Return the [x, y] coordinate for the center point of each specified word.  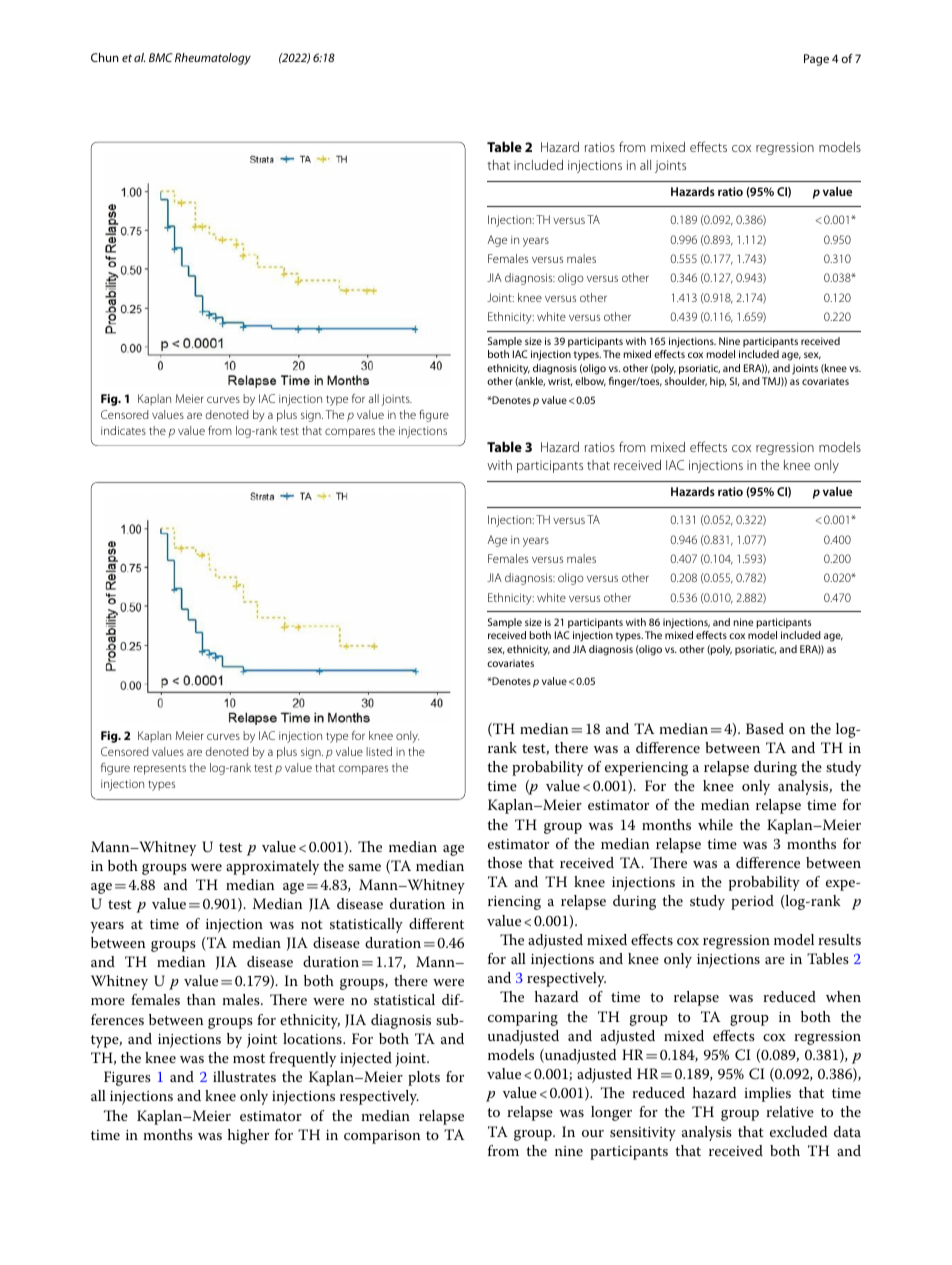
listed [379, 751]
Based [765, 728]
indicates [123, 430]
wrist [560, 381]
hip [718, 382]
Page [816, 60]
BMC [161, 57]
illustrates [244, 1076]
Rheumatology [213, 59]
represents [160, 769]
